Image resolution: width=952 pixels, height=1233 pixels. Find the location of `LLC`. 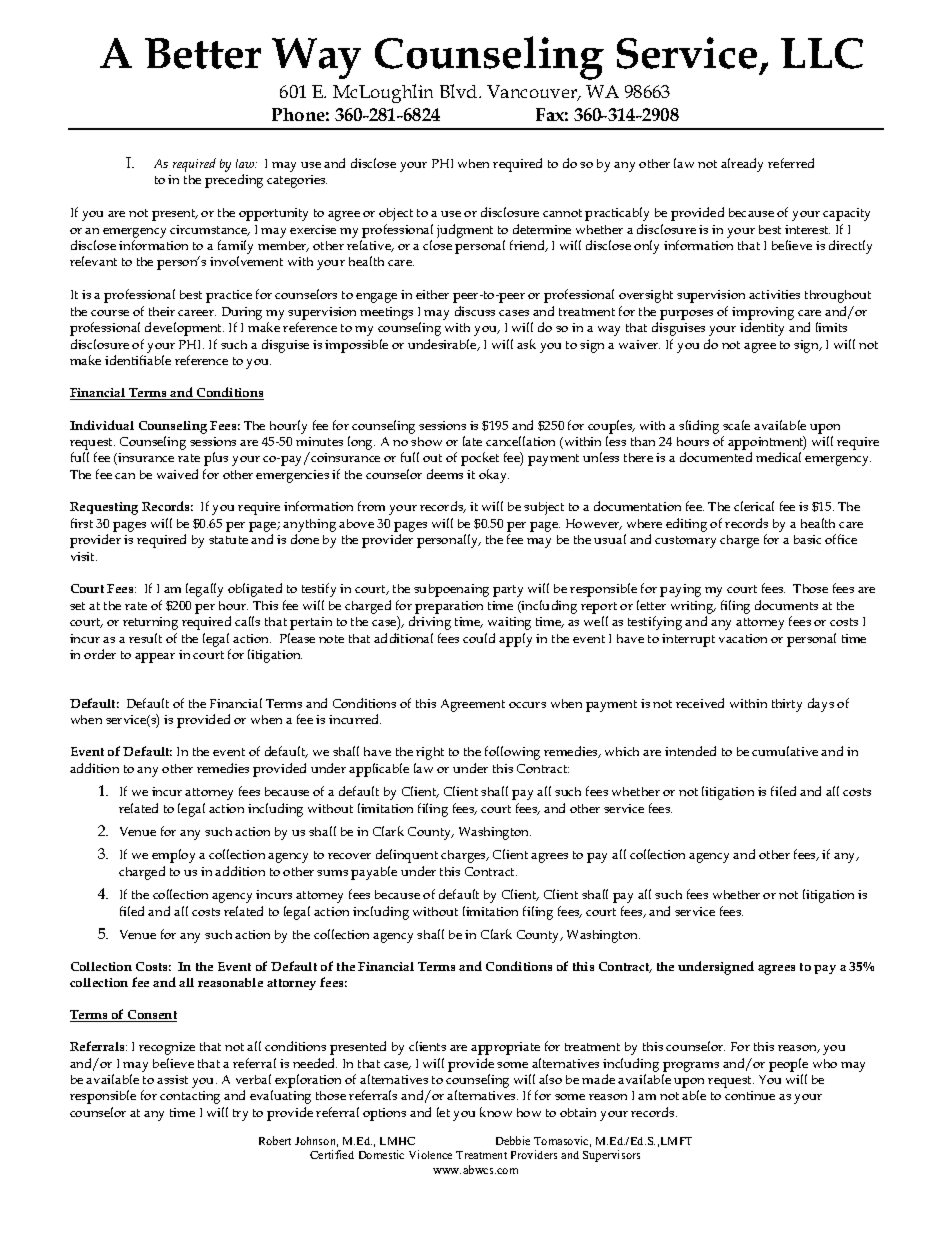

LLC is located at coordinates (822, 53).
